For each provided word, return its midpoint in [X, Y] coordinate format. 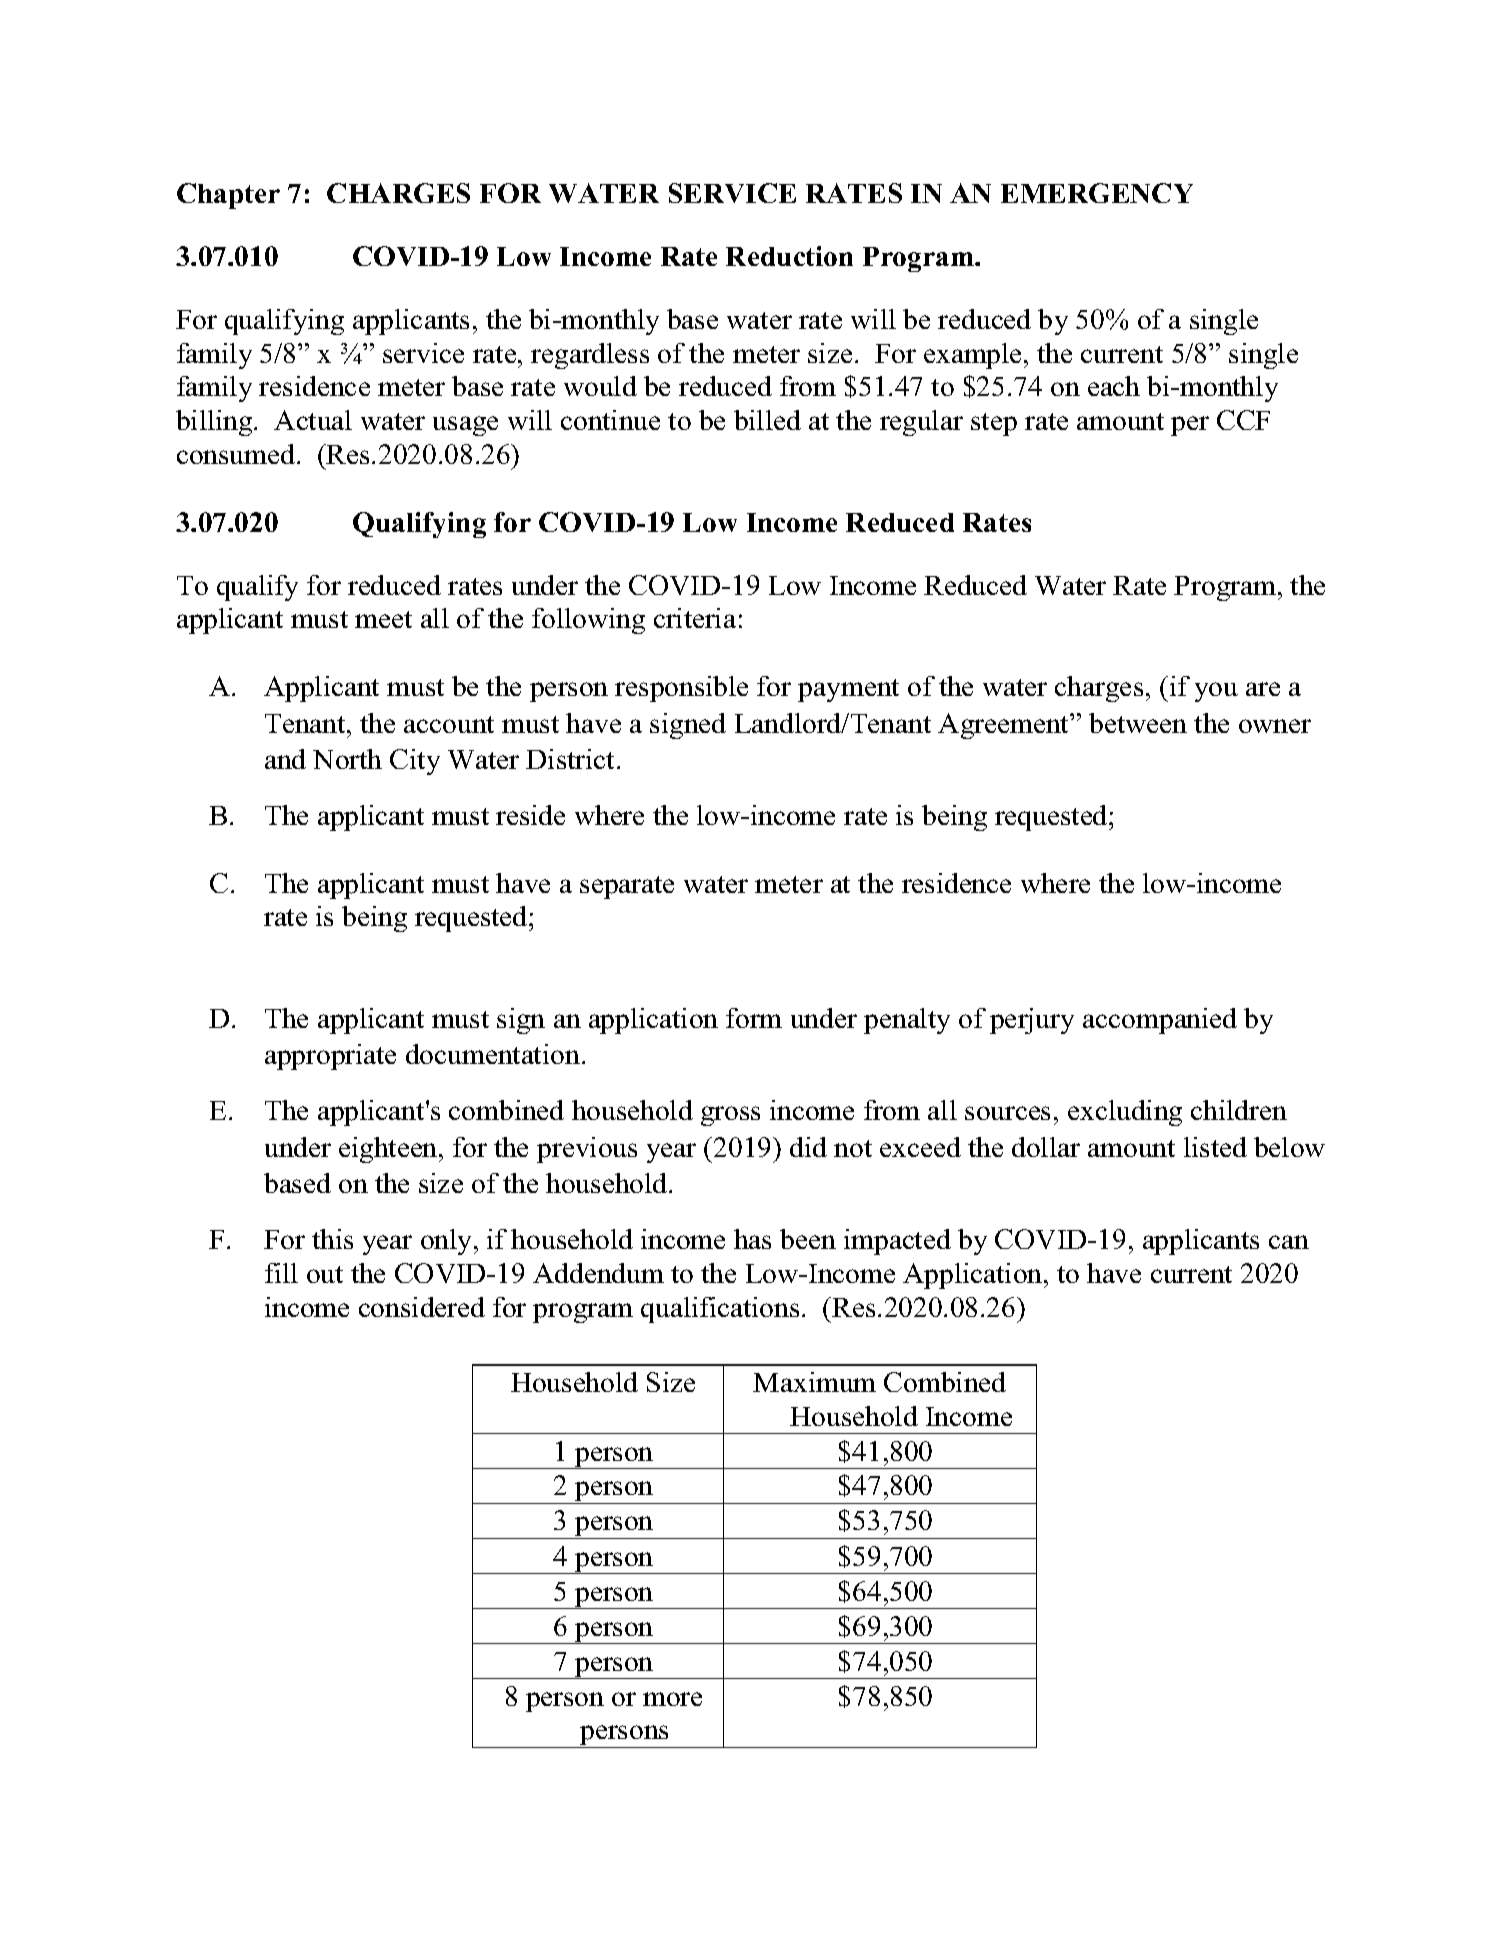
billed [767, 420]
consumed [237, 454]
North [347, 759]
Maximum [814, 1382]
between [1138, 723]
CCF [1243, 420]
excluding [1125, 1113]
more [672, 1699]
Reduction [789, 256]
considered [422, 1307]
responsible [681, 689]
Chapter [228, 196]
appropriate [330, 1057]
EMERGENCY [1097, 193]
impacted [897, 1242]
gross [730, 1116]
